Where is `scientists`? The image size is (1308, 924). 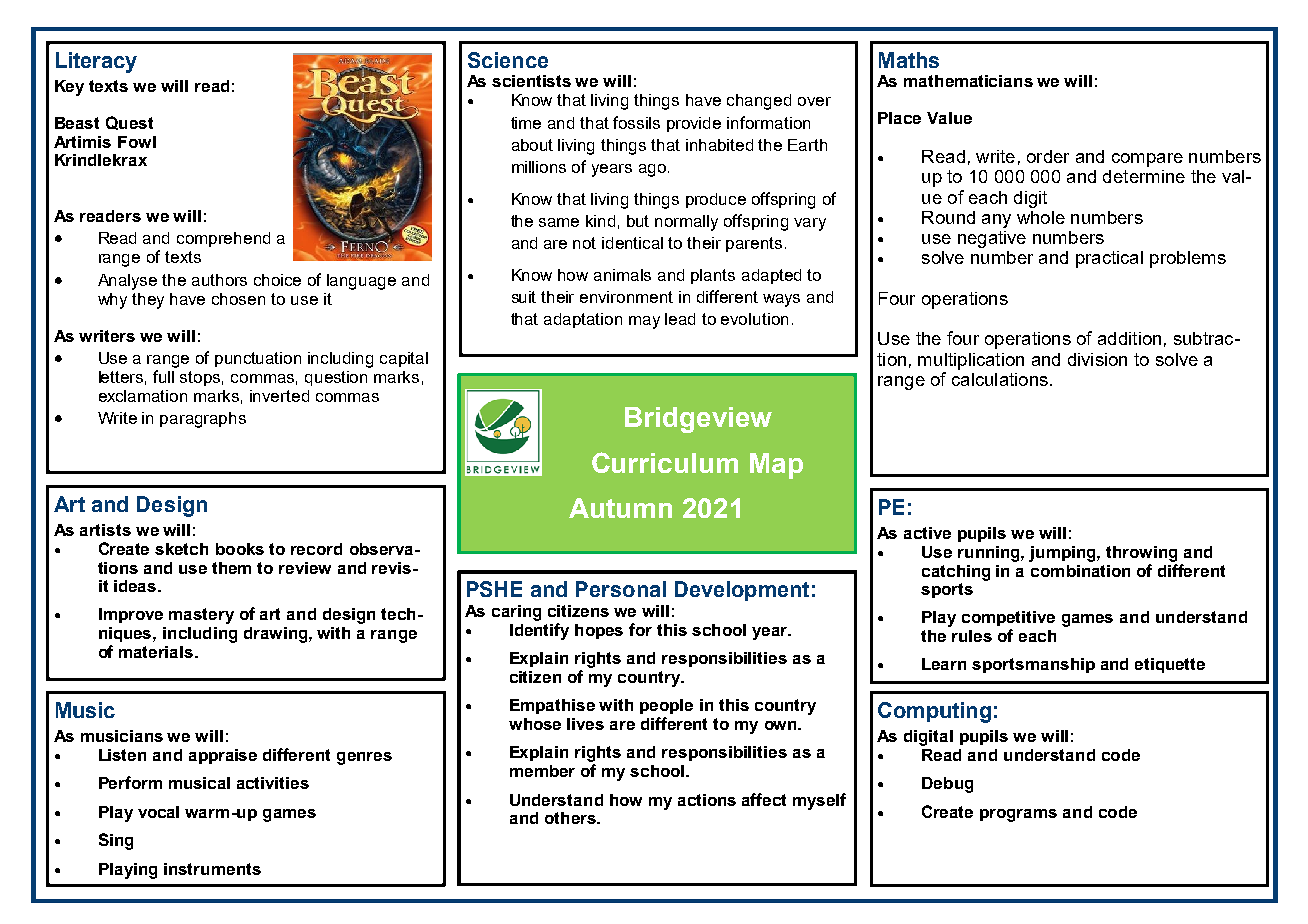
scientists is located at coordinates (531, 81).
